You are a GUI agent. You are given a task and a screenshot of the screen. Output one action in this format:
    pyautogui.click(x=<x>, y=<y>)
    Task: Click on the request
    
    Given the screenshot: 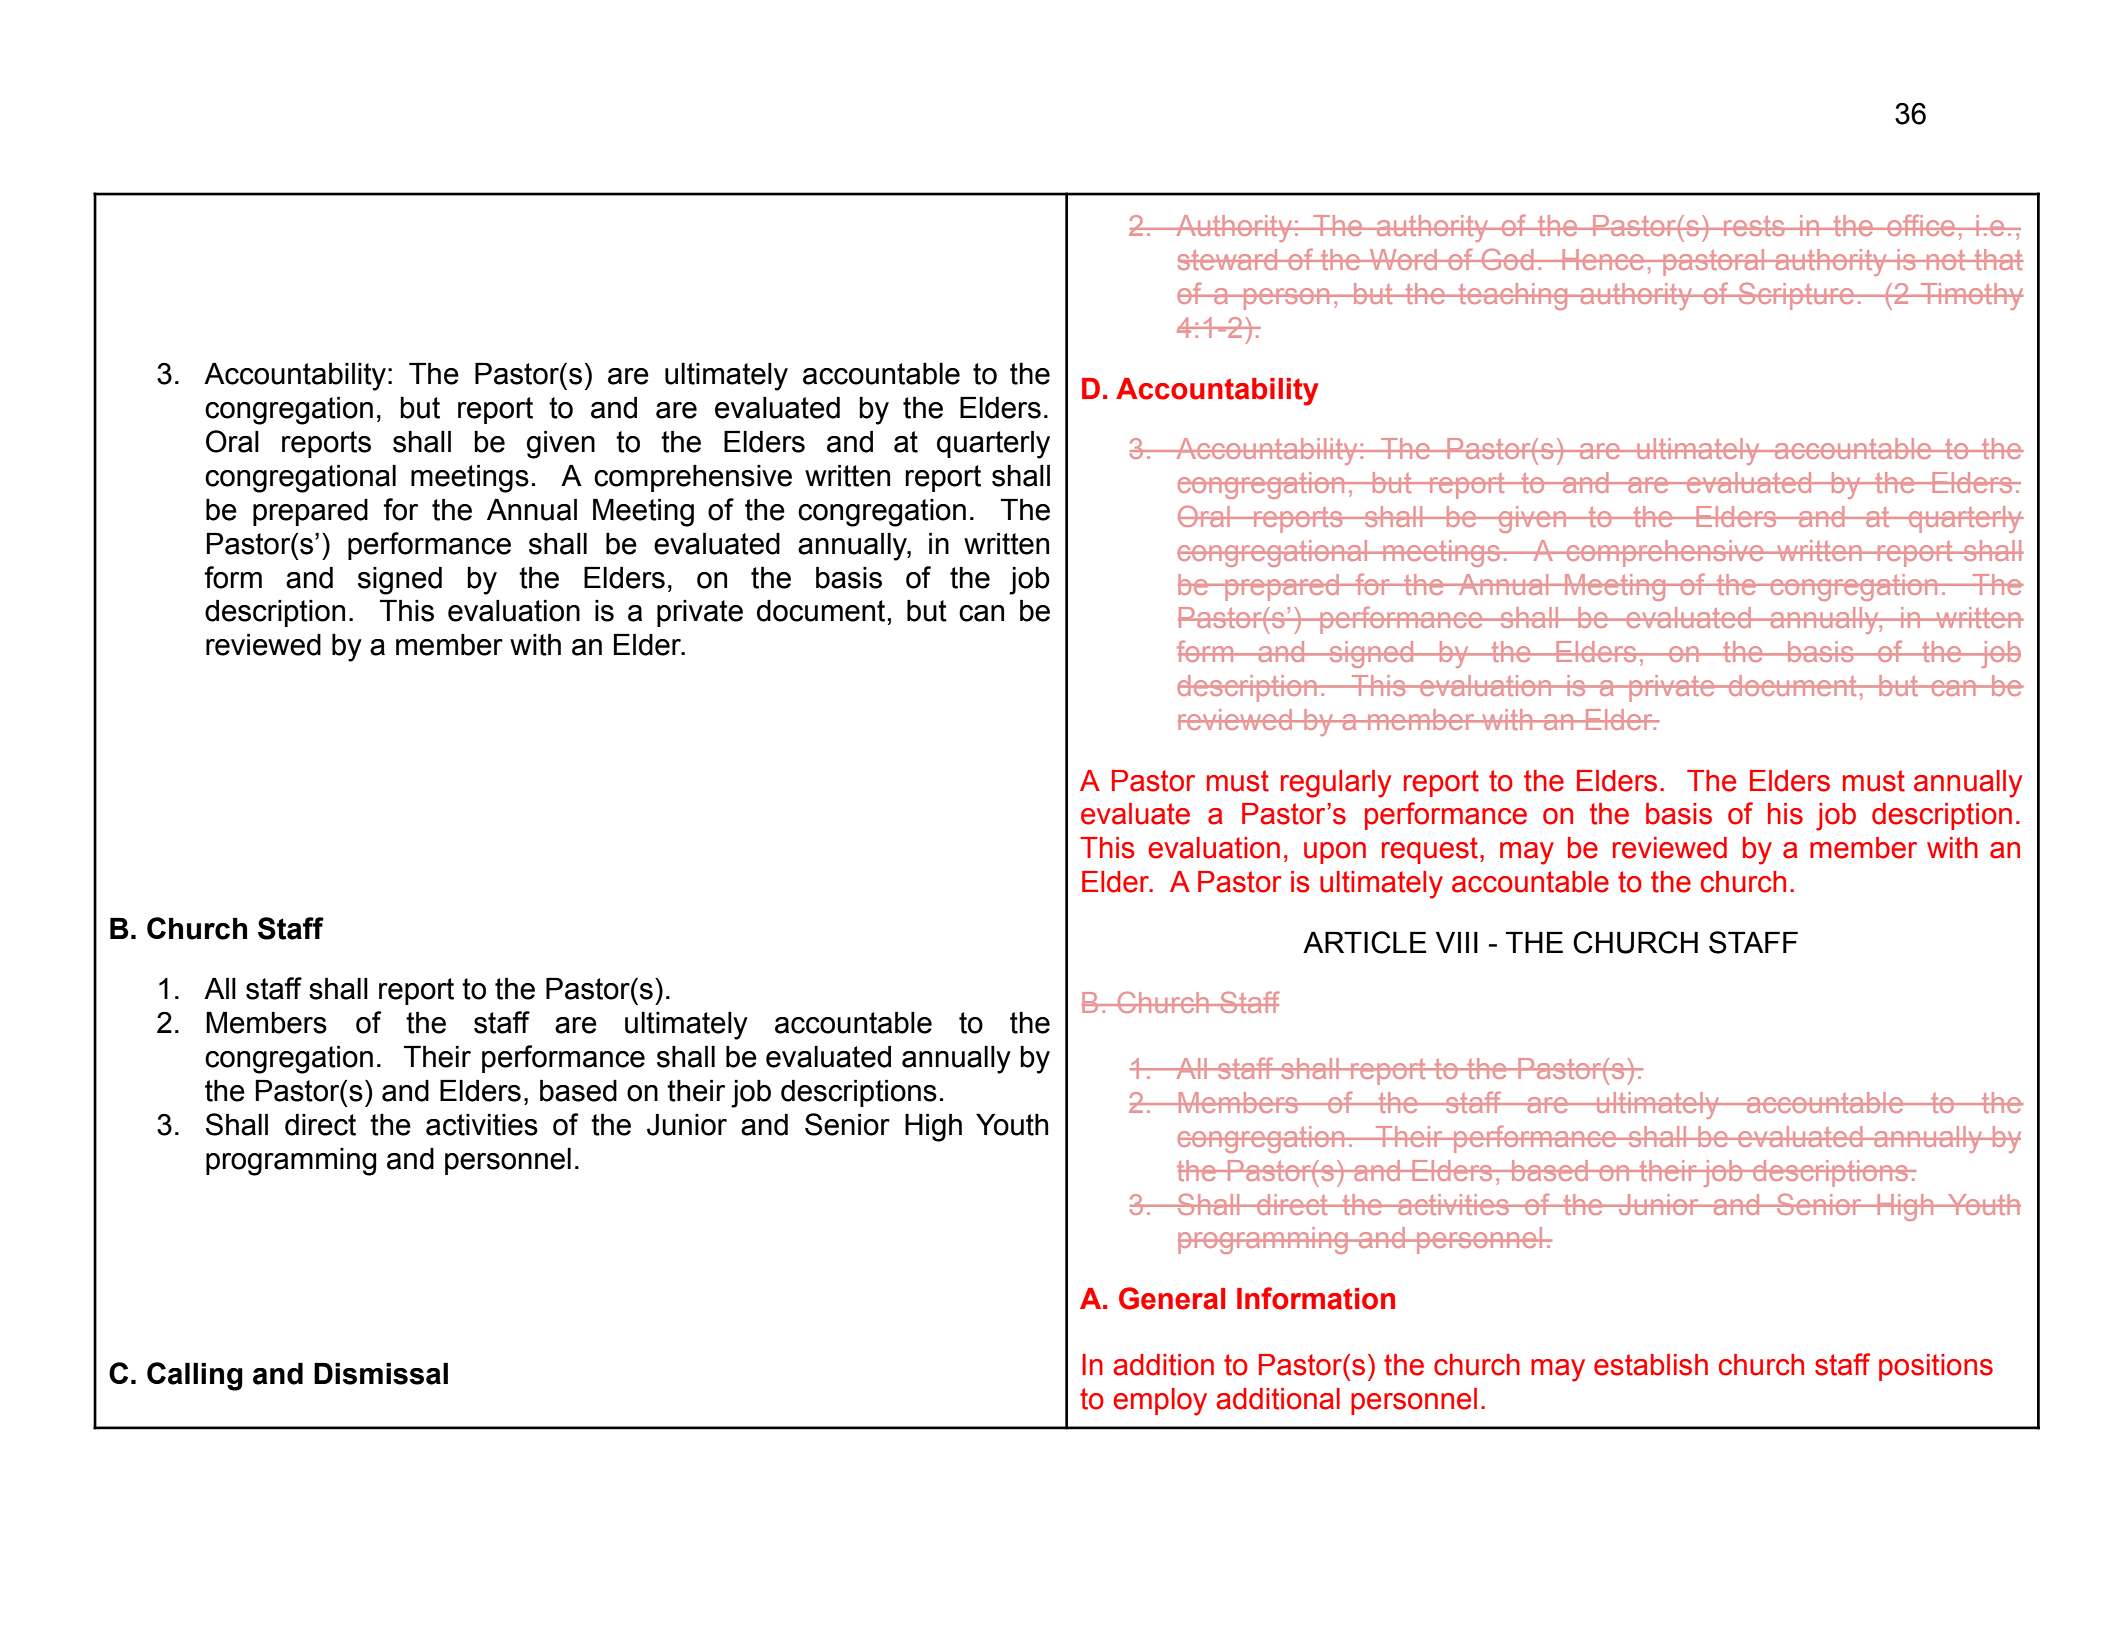 What is the action you would take?
    pyautogui.click(x=1430, y=850)
